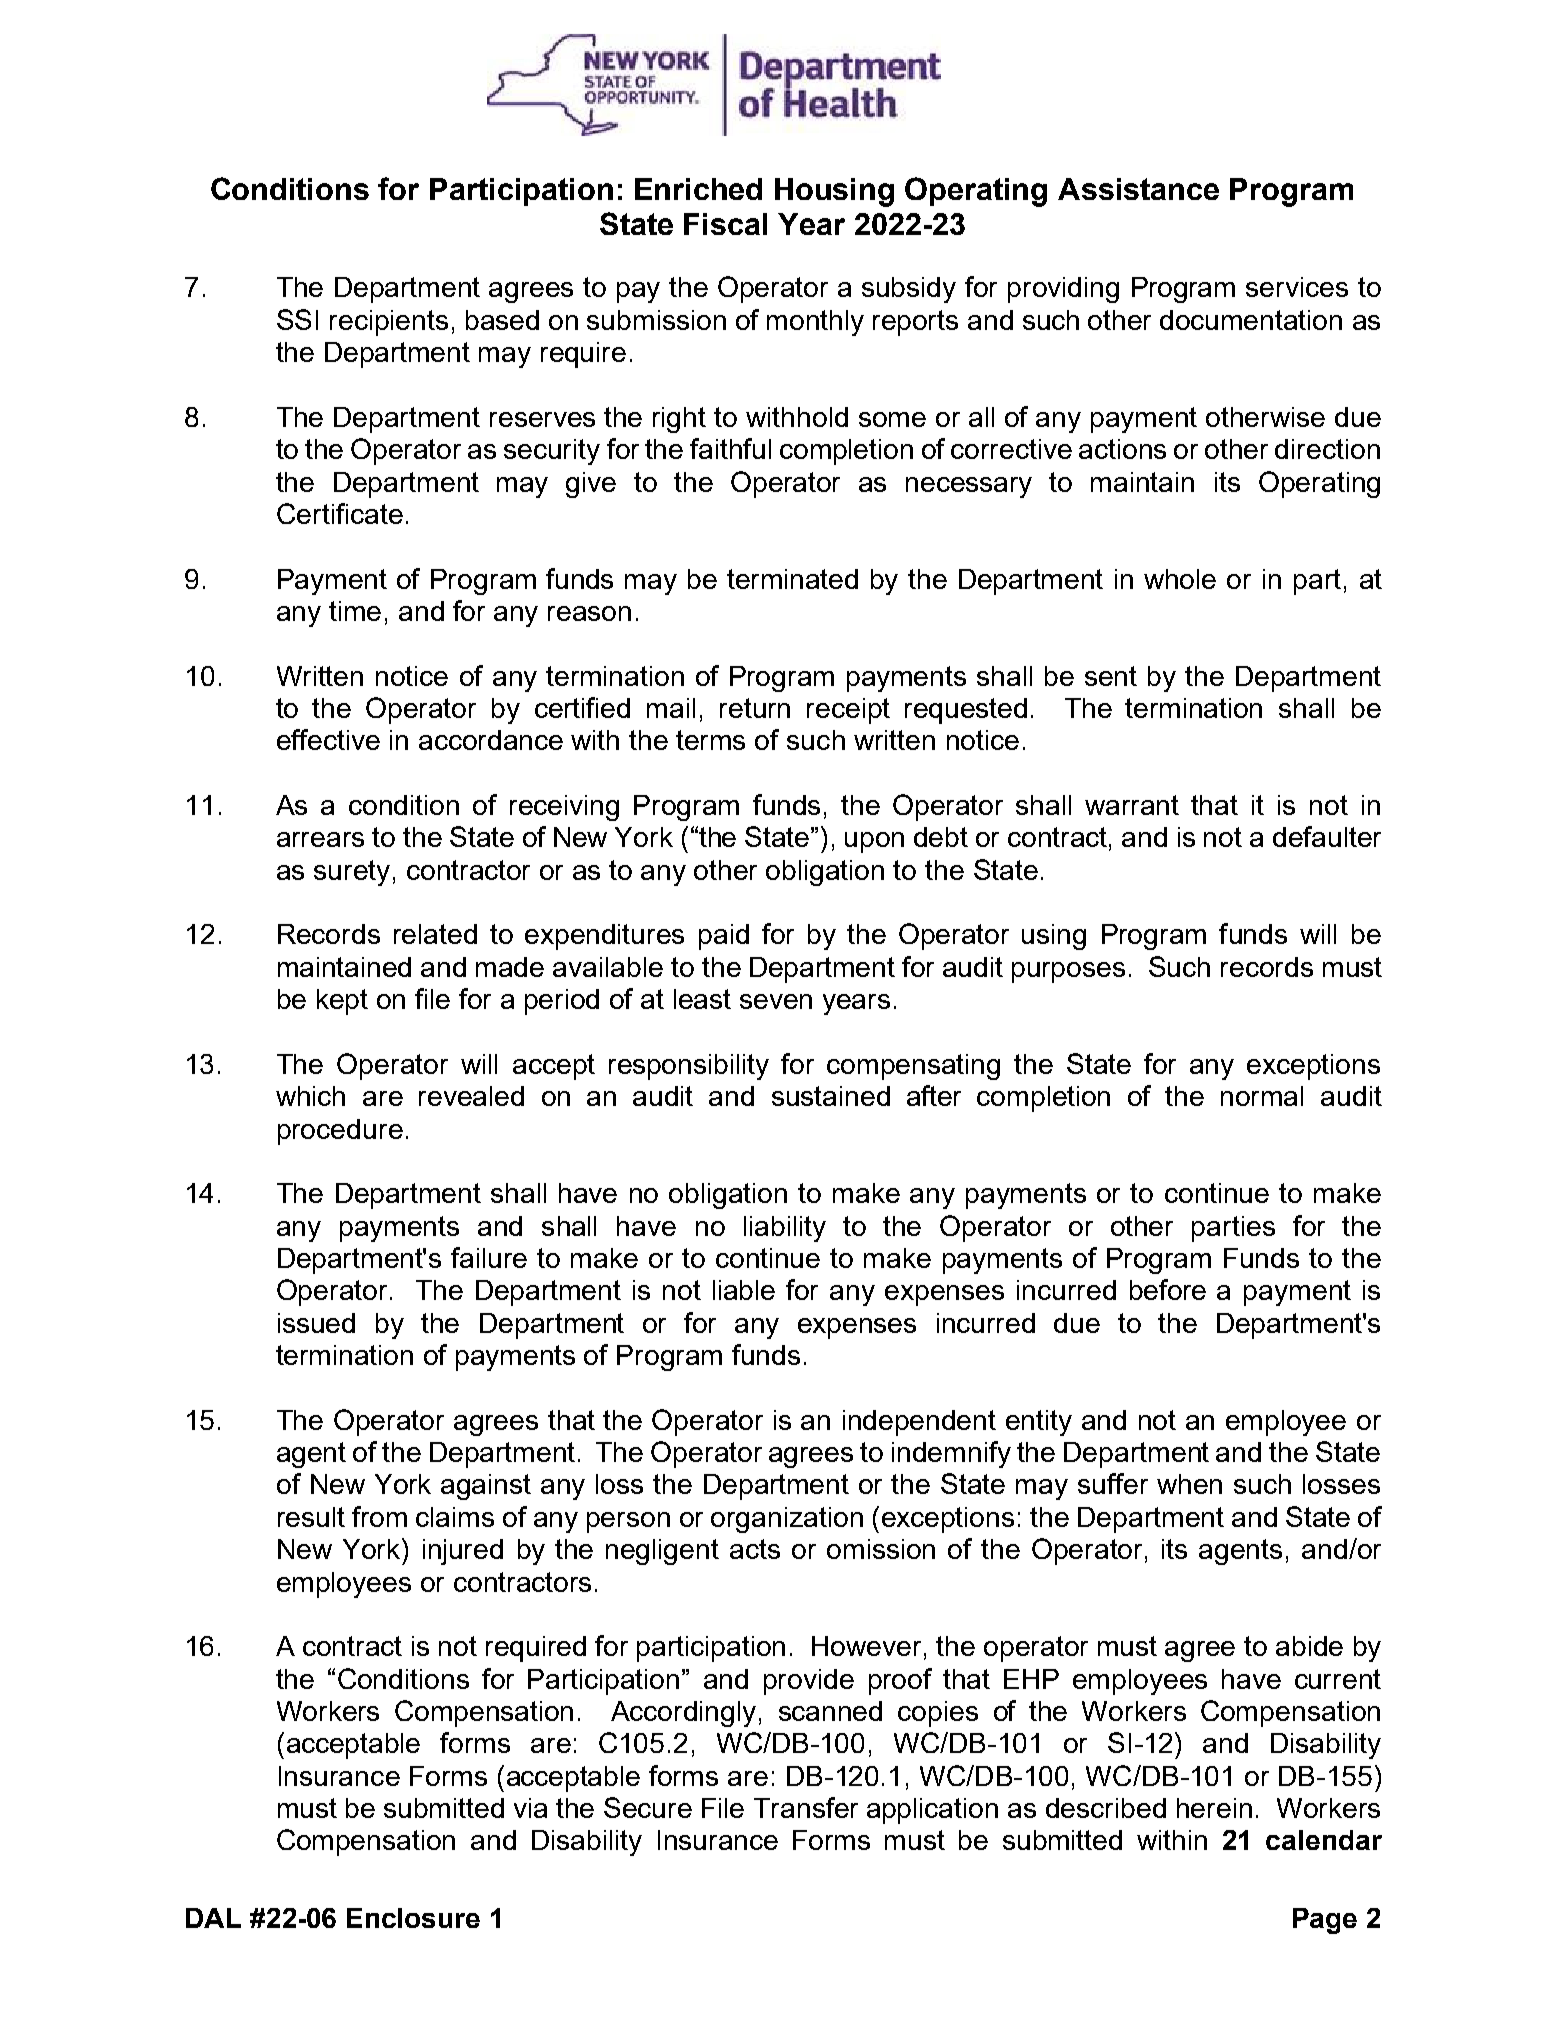  What do you see at coordinates (352, 873) in the document?
I see `surety` at bounding box center [352, 873].
